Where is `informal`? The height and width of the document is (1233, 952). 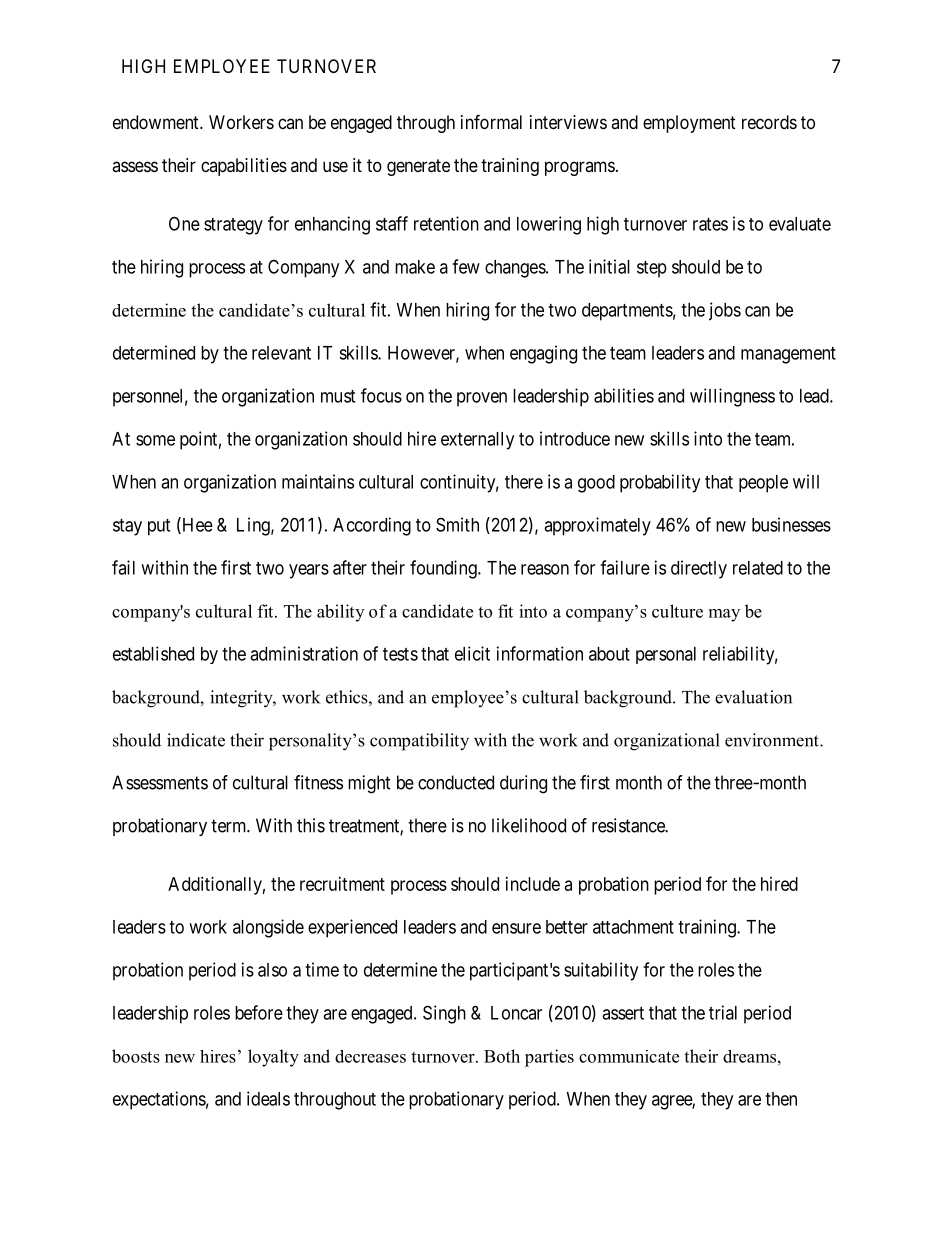
informal is located at coordinates (491, 121).
